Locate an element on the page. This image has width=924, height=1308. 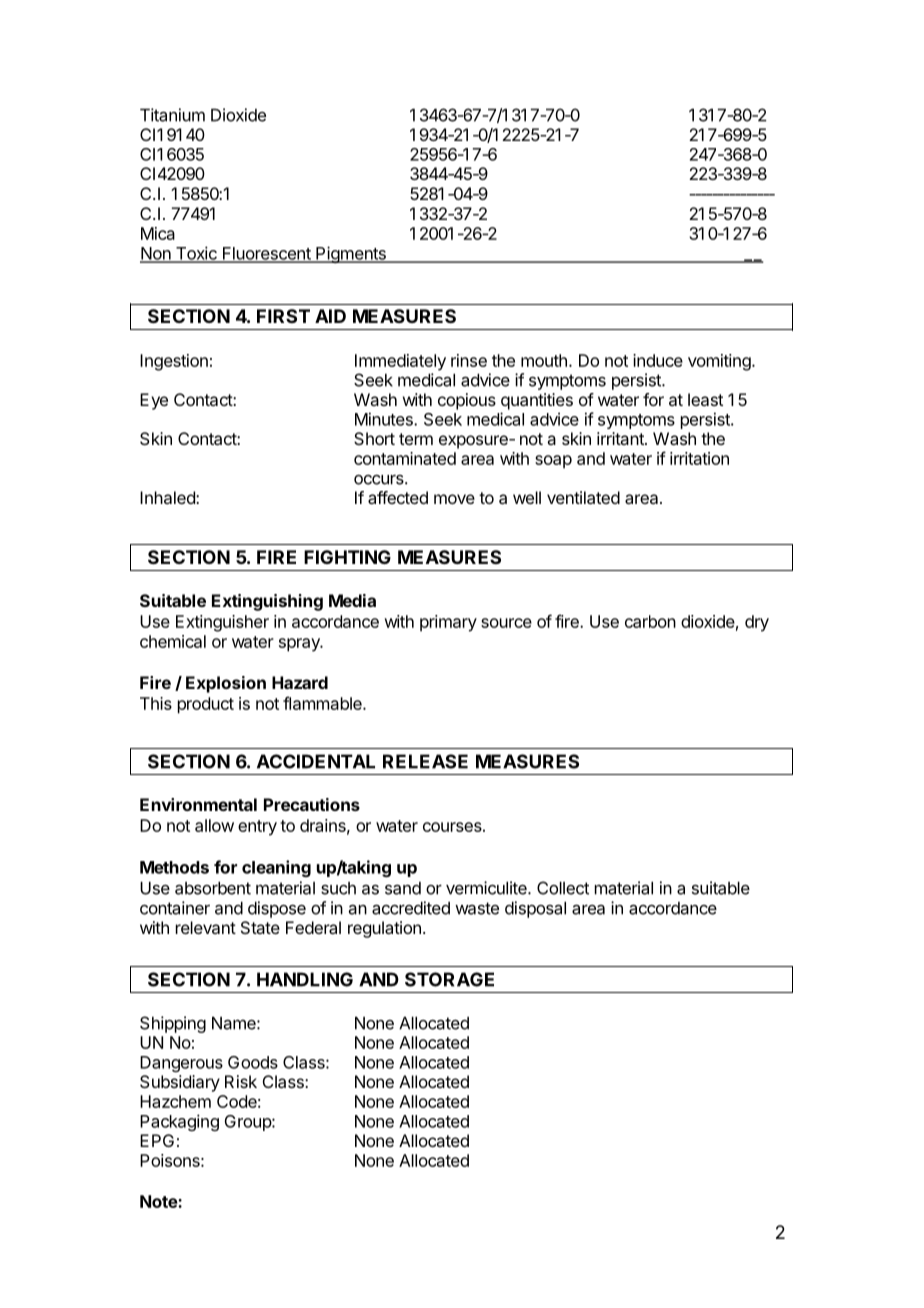
Group is located at coordinates (249, 1123).
